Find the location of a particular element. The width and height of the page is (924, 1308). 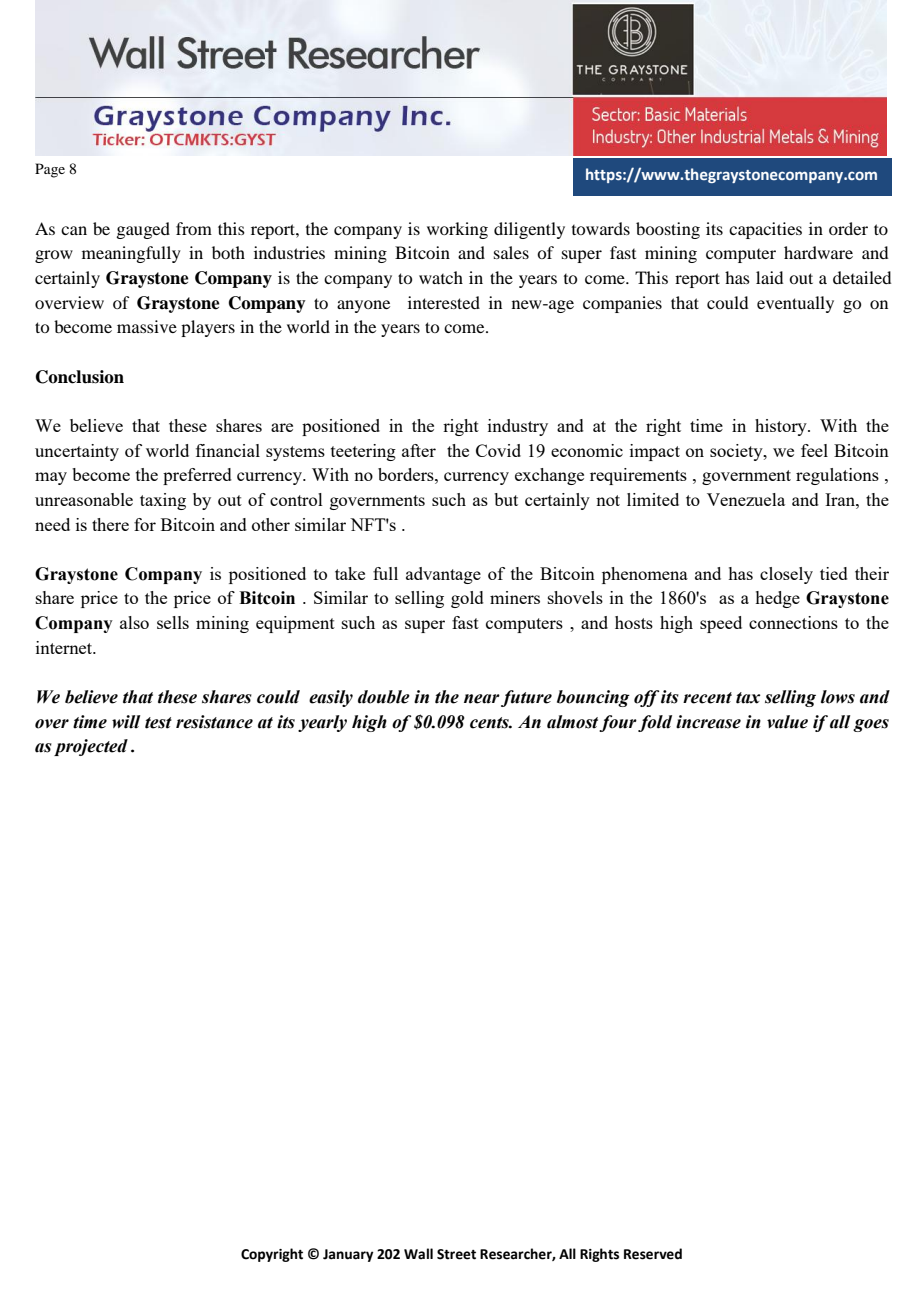

gauged is located at coordinates (143, 230).
